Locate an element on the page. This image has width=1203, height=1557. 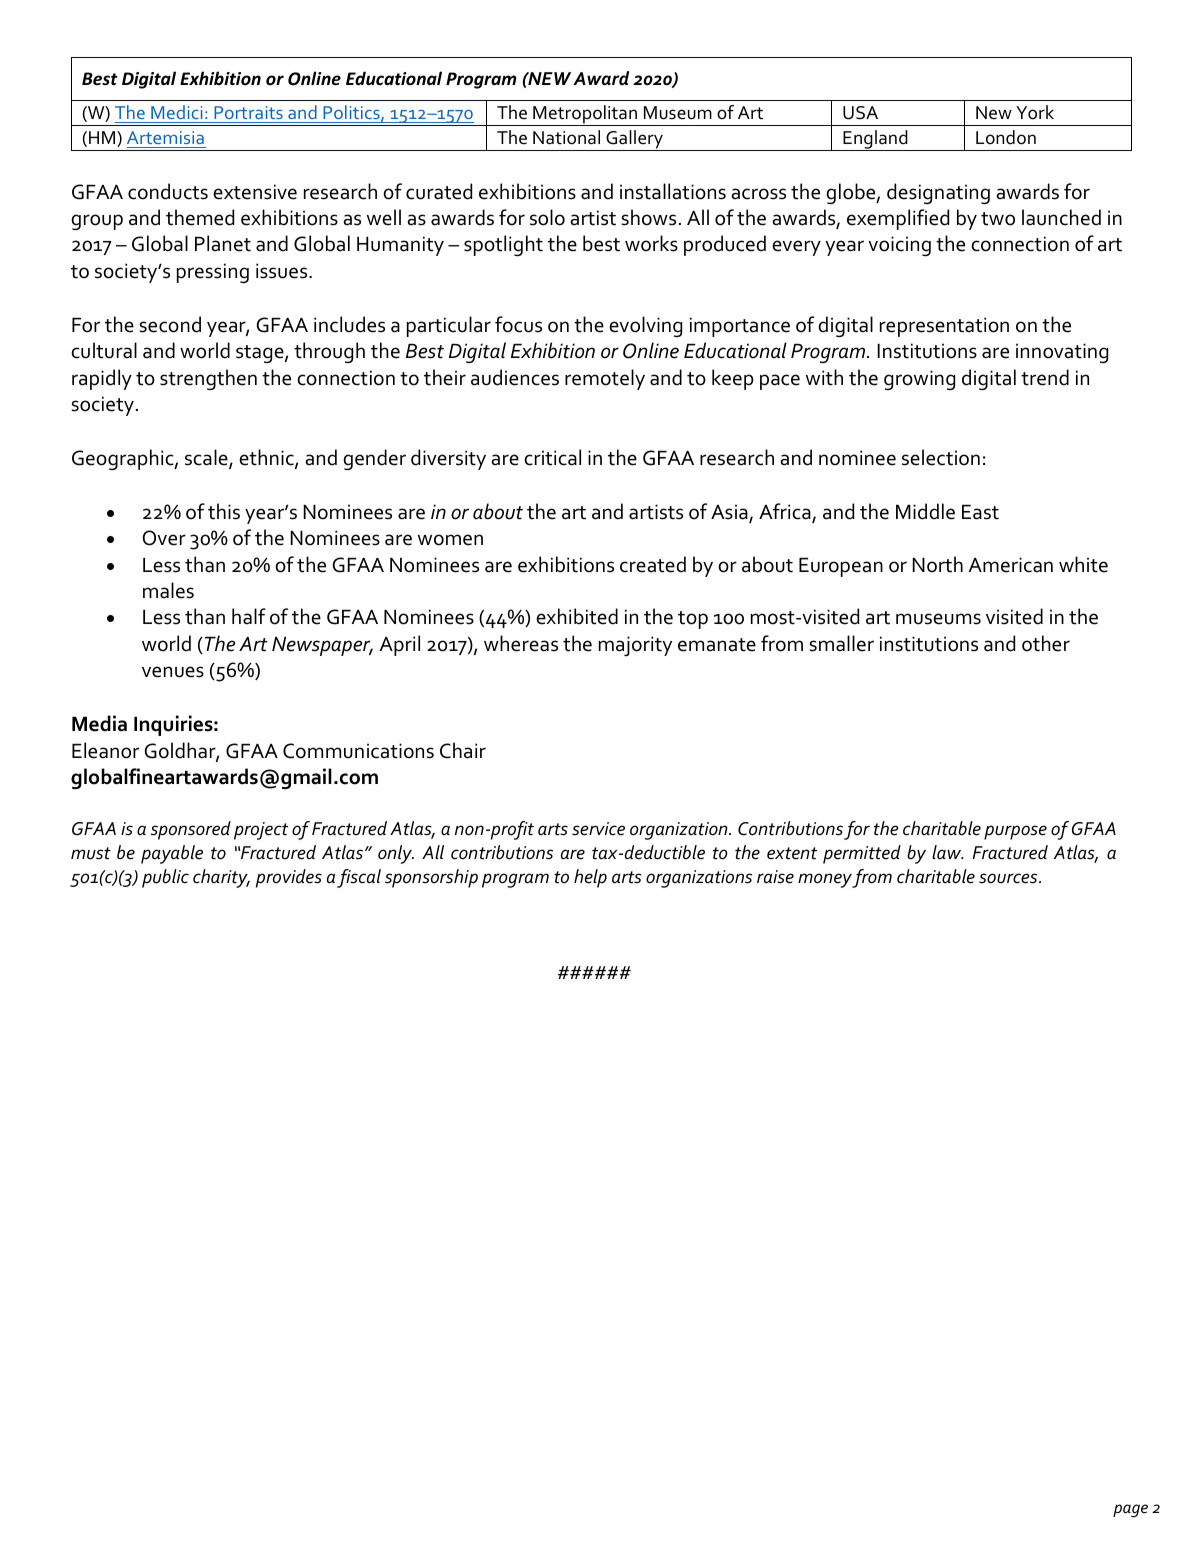
money is located at coordinates (825, 880).
